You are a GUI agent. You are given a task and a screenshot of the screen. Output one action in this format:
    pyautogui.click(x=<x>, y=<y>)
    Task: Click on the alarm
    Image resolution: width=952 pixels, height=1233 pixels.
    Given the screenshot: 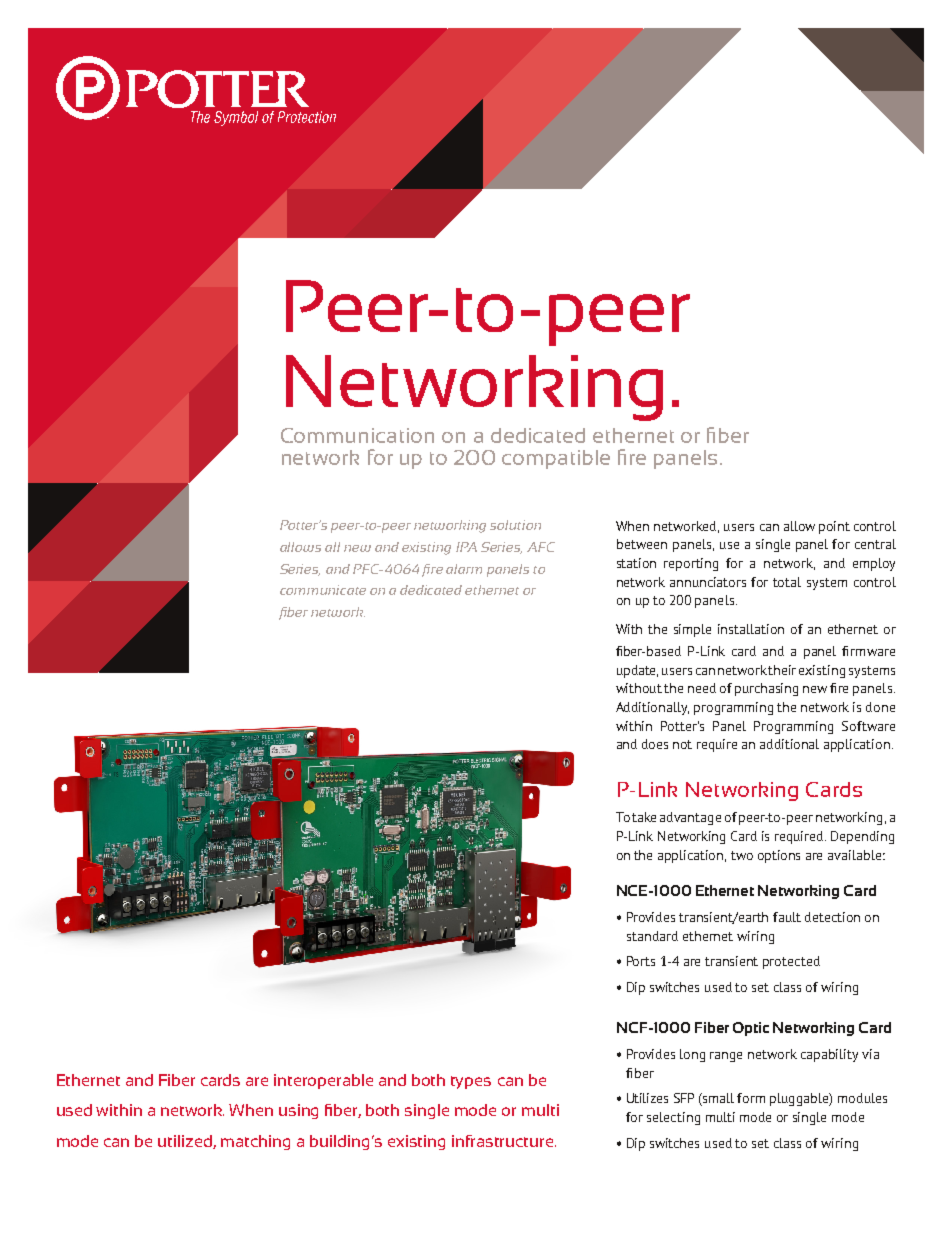 What is the action you would take?
    pyautogui.click(x=464, y=569)
